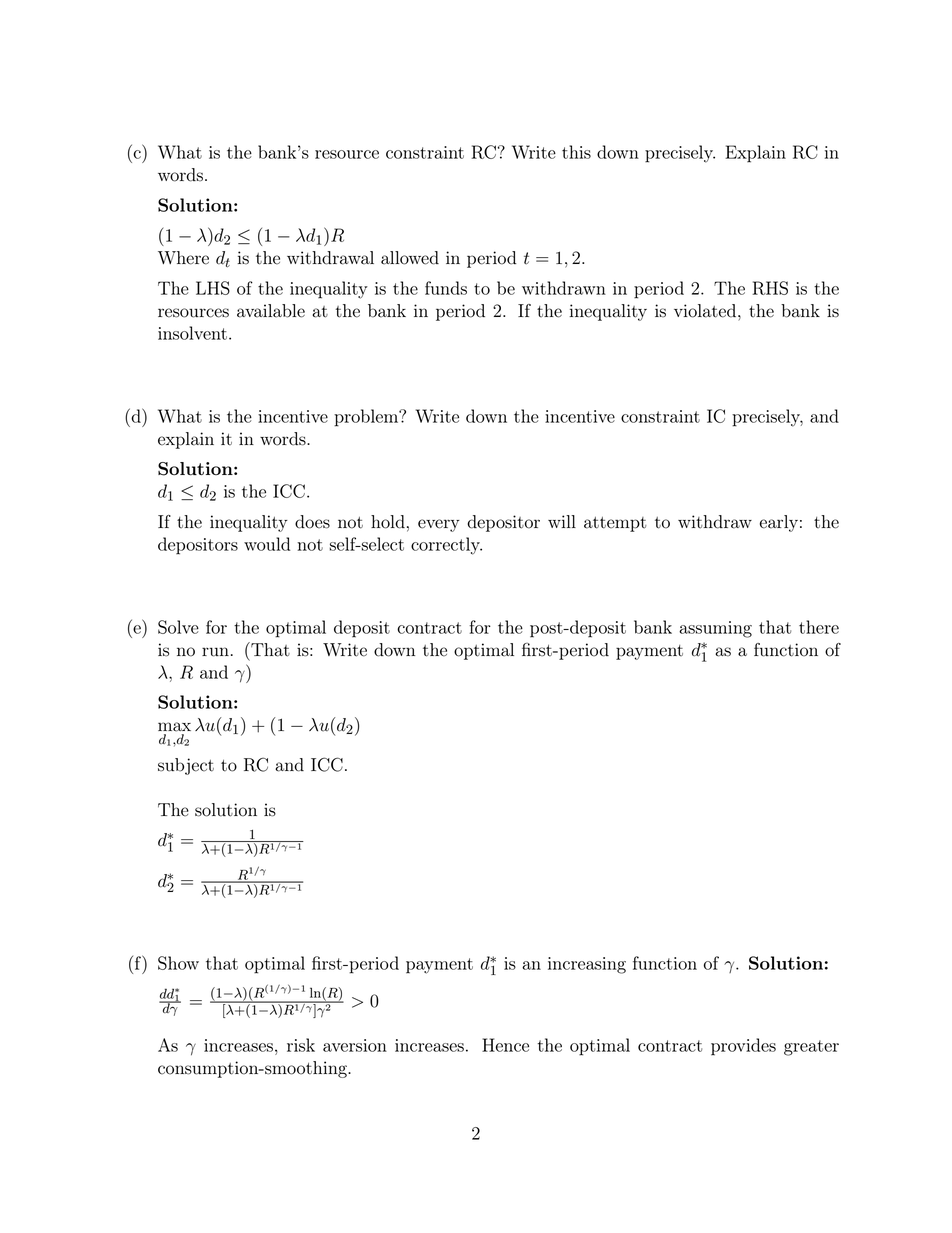 The width and height of the image is (952, 1233). Describe the element at coordinates (446, 546) in the image. I see `correctly` at that location.
